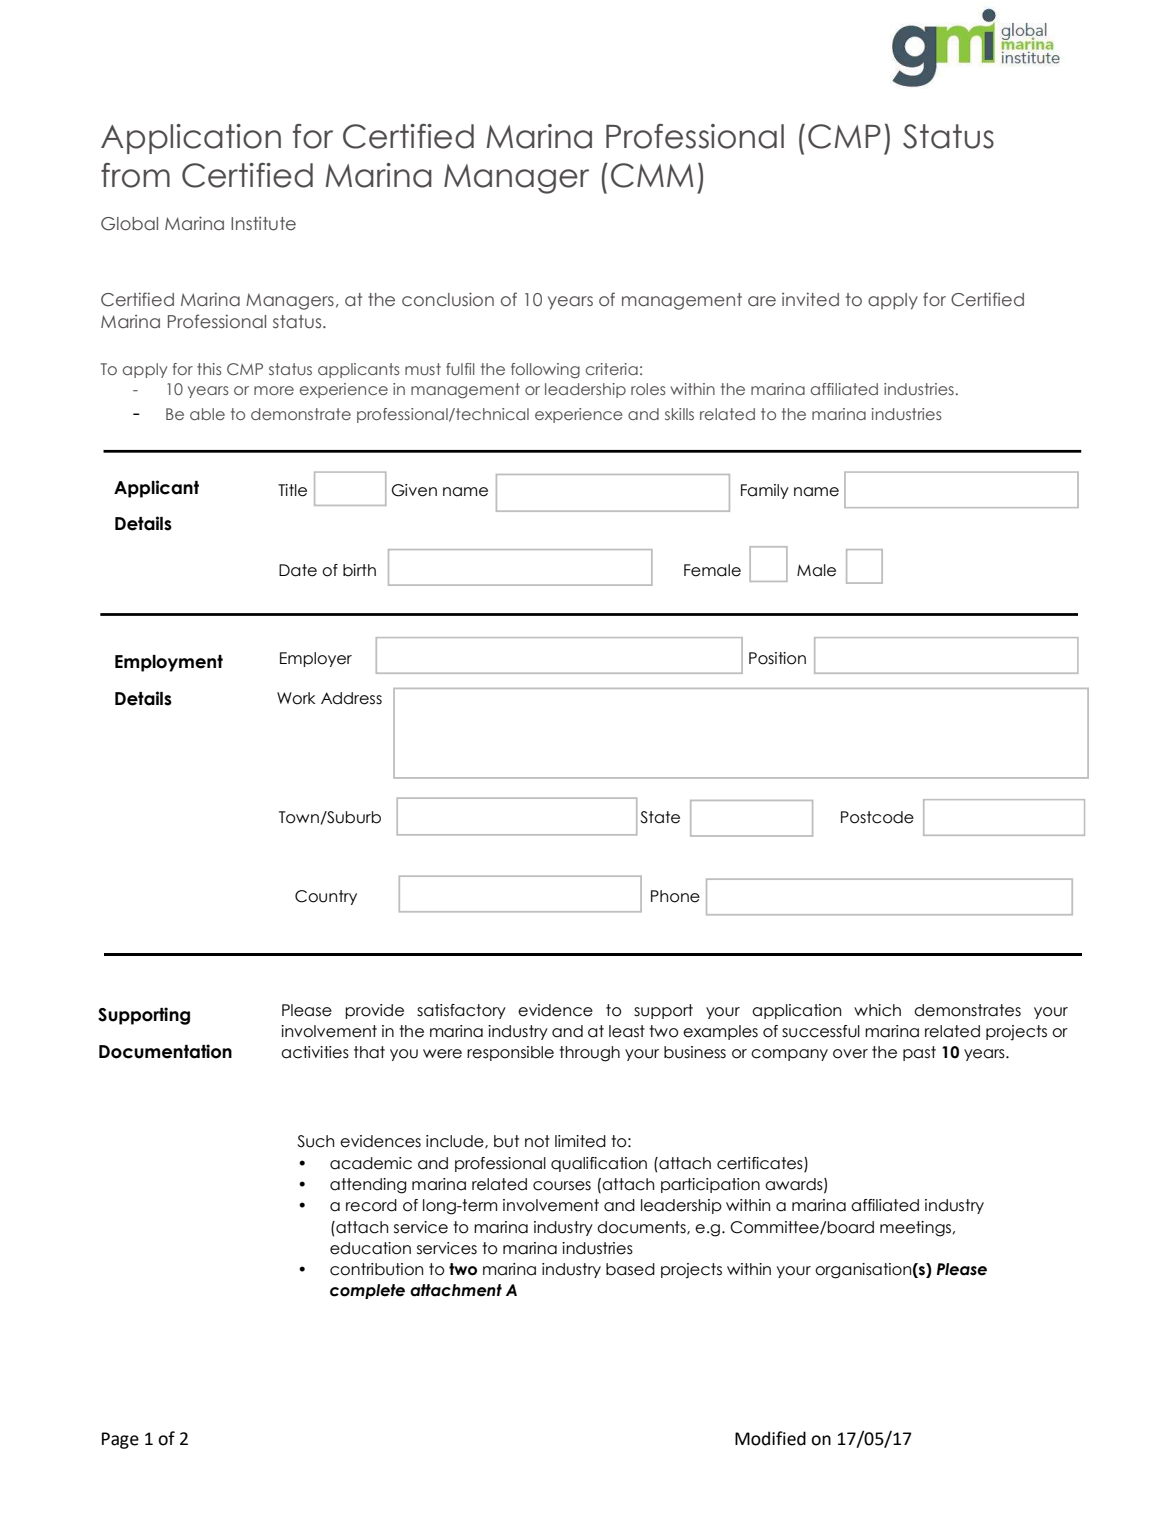  What do you see at coordinates (545, 371) in the screenshot?
I see `following` at bounding box center [545, 371].
